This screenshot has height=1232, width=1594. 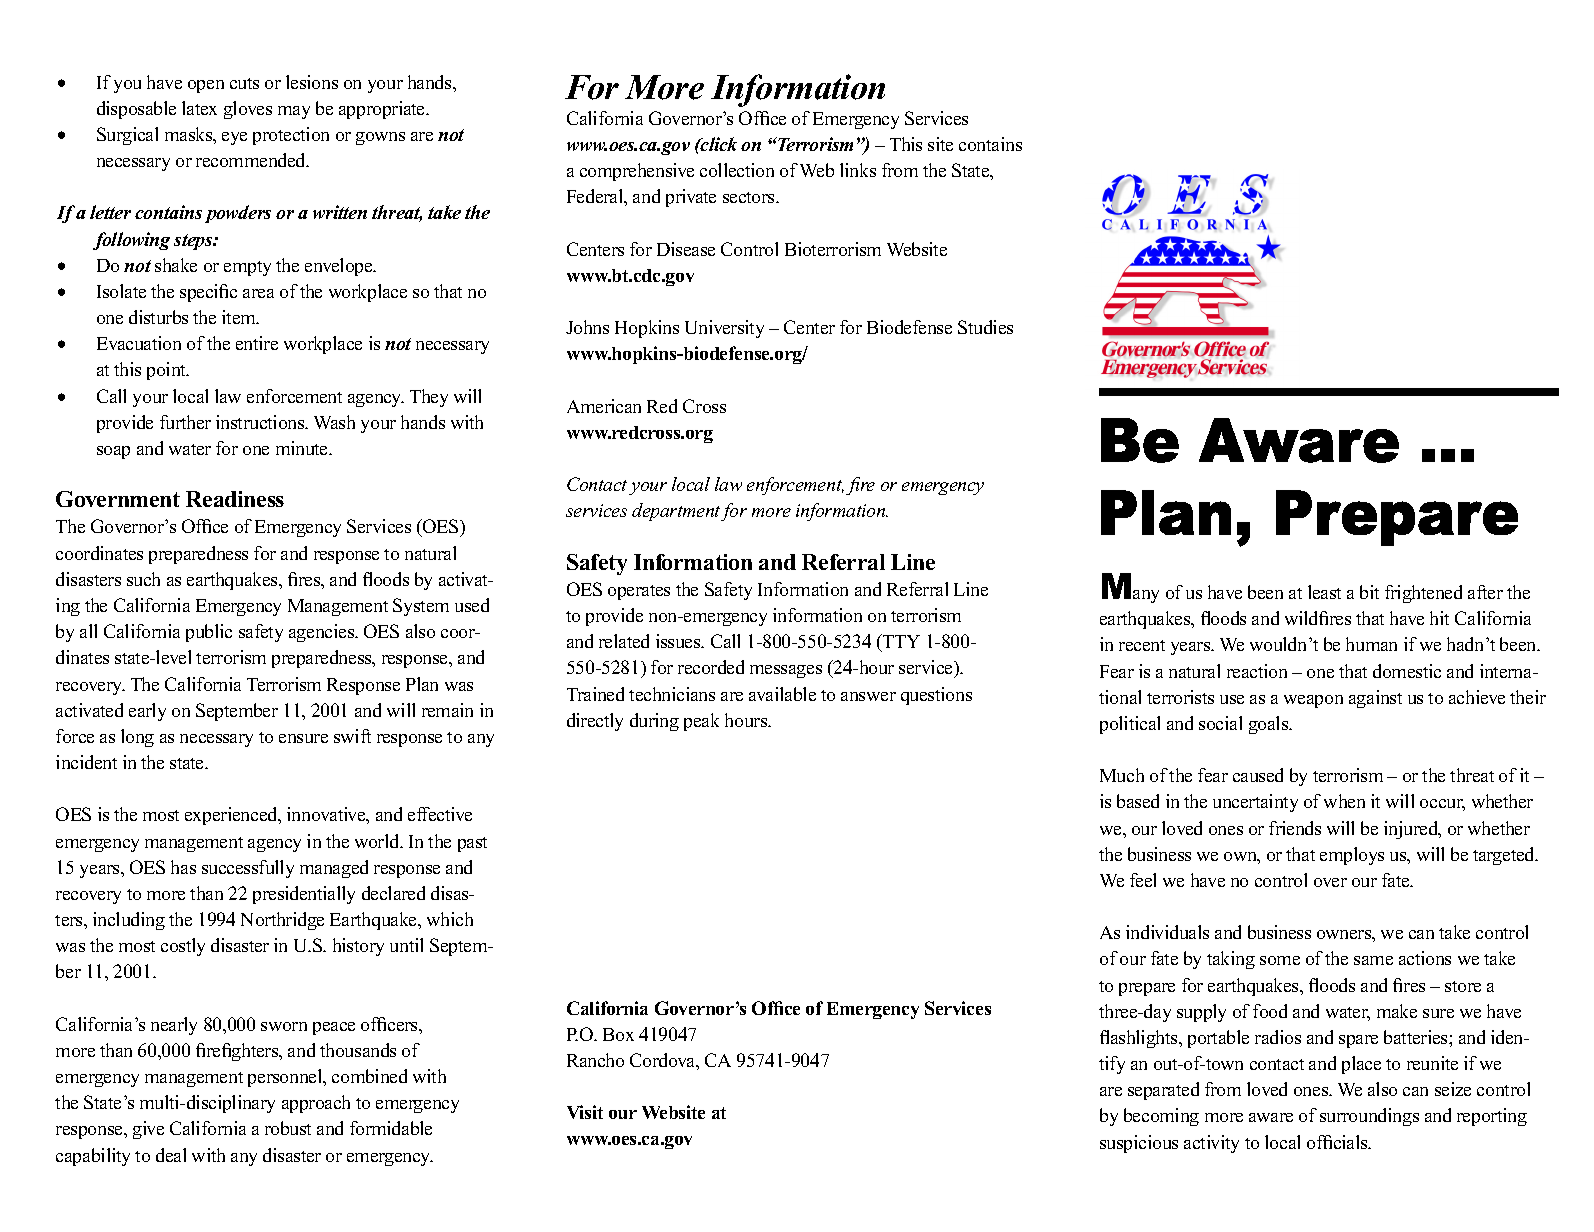 I want to click on robust, so click(x=288, y=1128).
